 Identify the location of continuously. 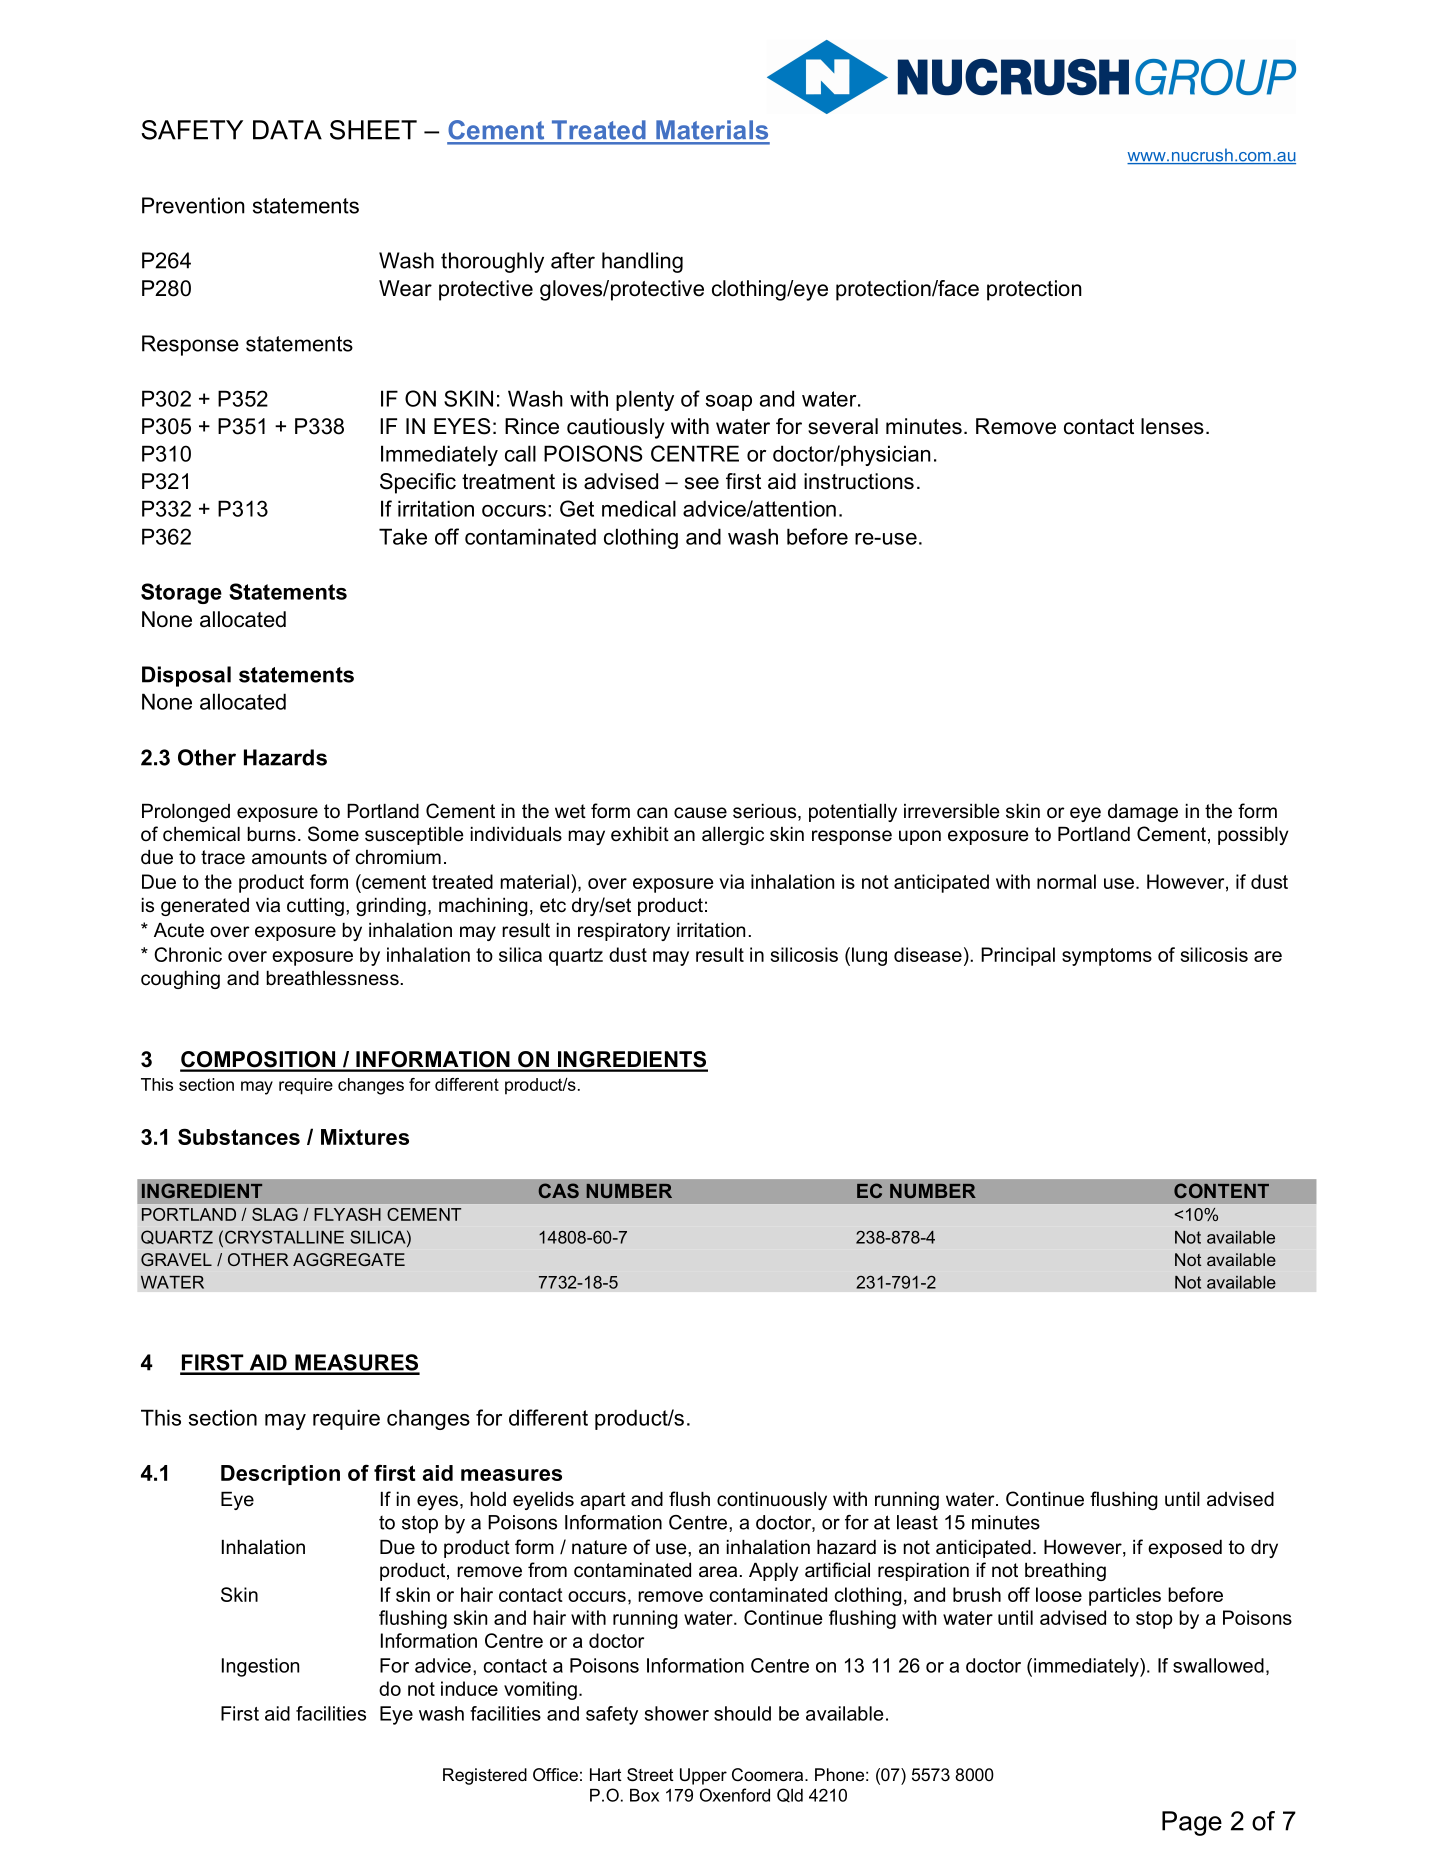
(772, 1501).
